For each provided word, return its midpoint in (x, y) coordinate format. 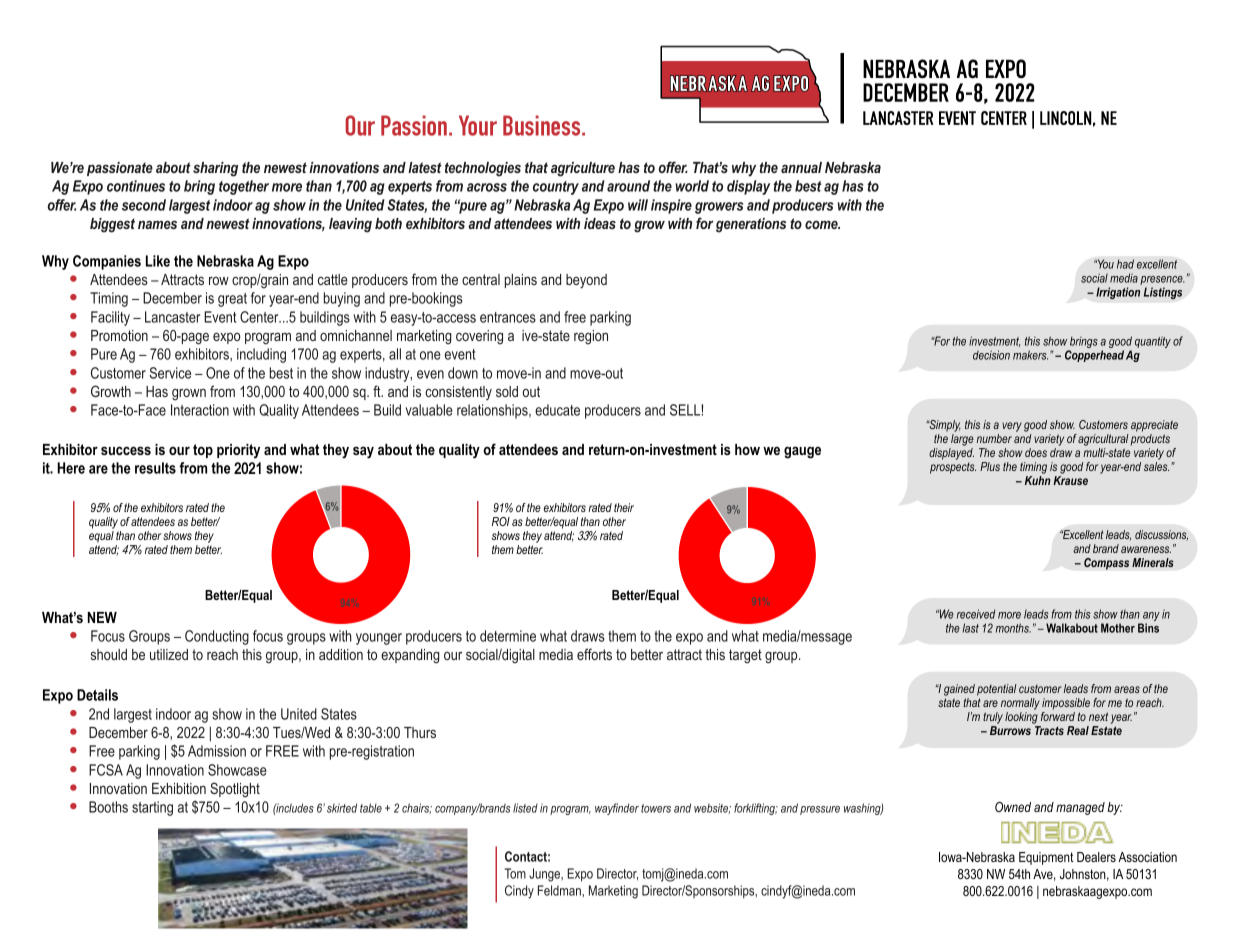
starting (152, 808)
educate (557, 410)
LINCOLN (1065, 118)
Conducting (217, 637)
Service (170, 373)
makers (1030, 355)
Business (543, 125)
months (1013, 628)
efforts (594, 654)
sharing (215, 169)
